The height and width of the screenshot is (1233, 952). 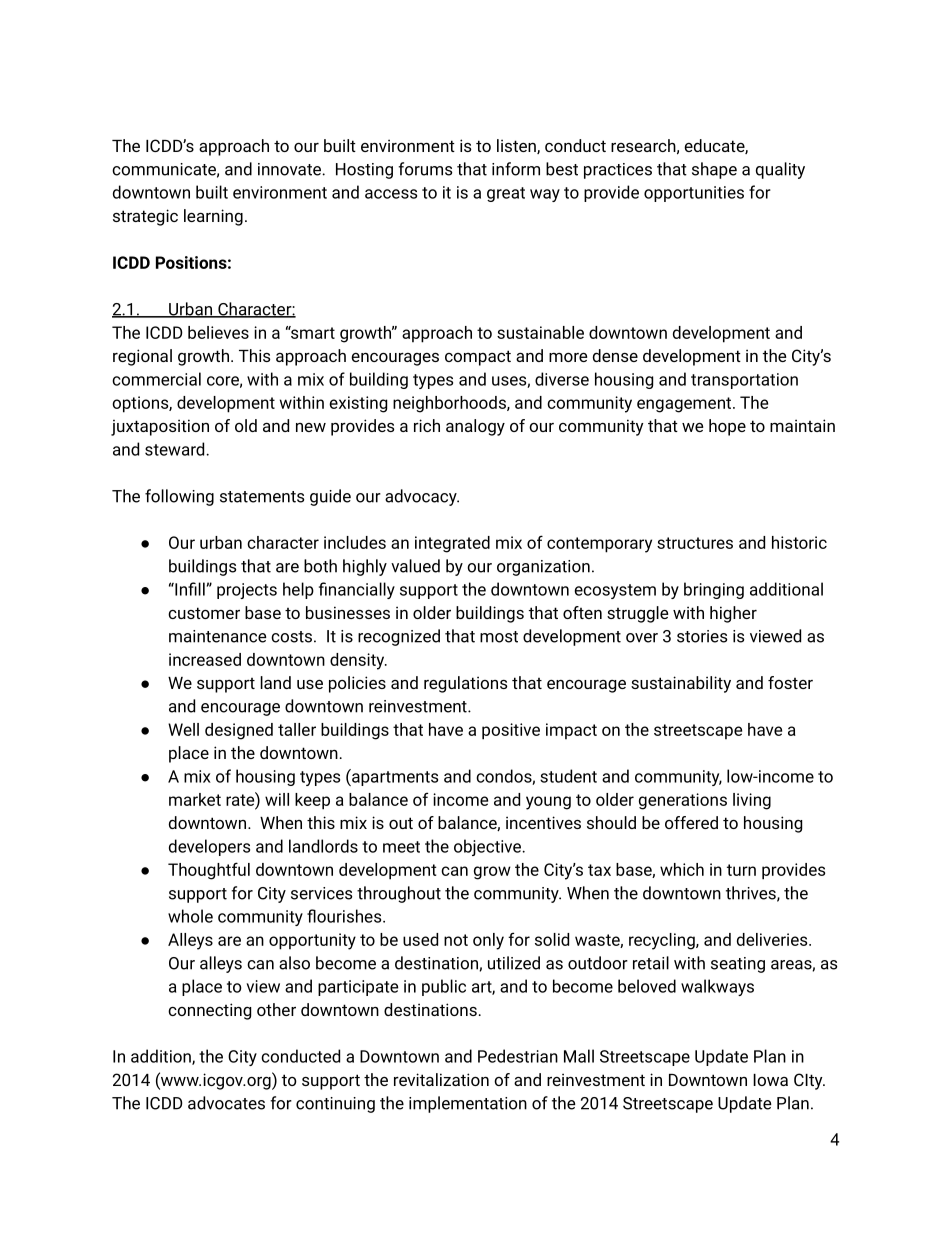 I want to click on great, so click(x=506, y=194).
